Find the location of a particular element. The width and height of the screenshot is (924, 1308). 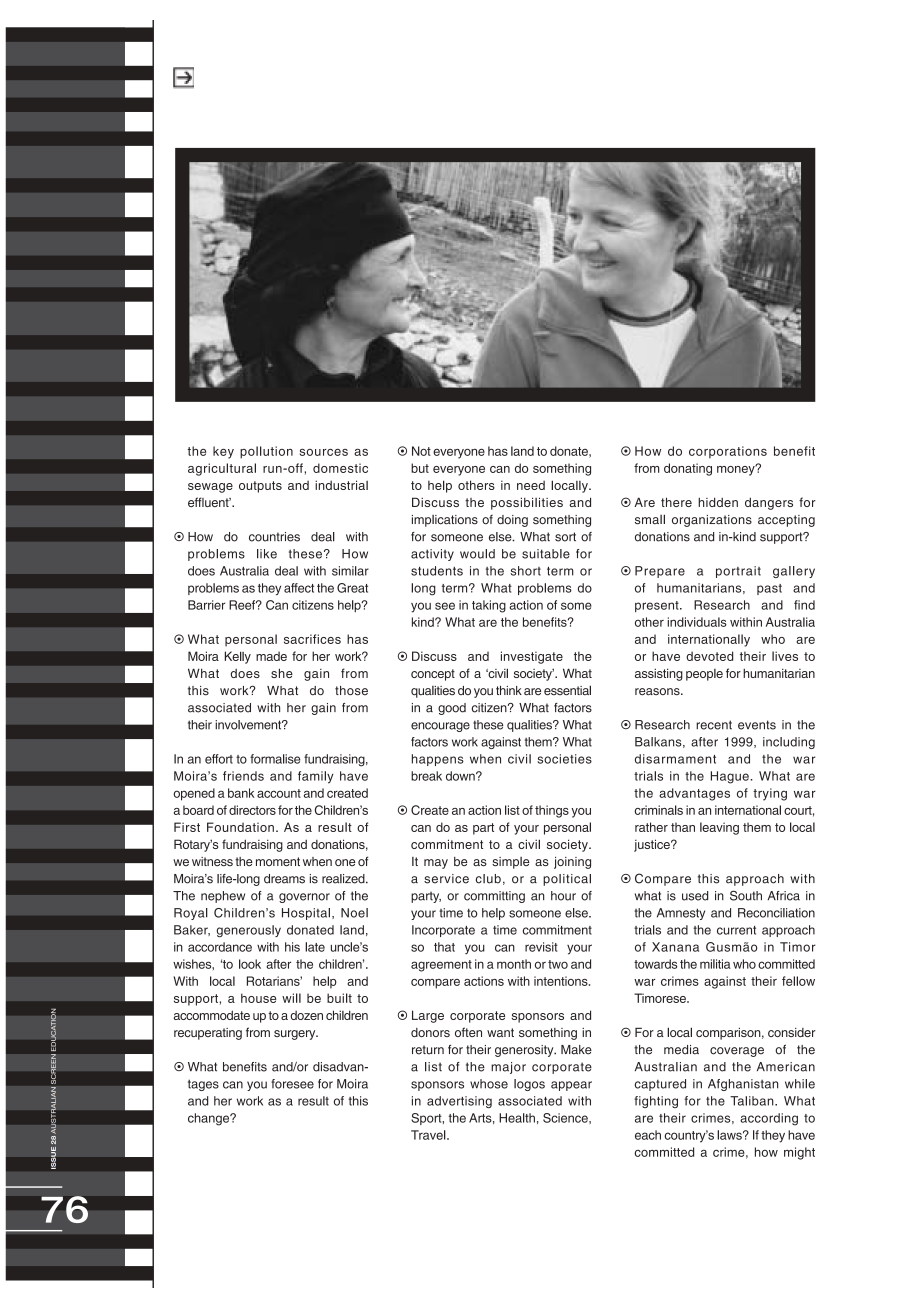

need is located at coordinates (531, 485).
